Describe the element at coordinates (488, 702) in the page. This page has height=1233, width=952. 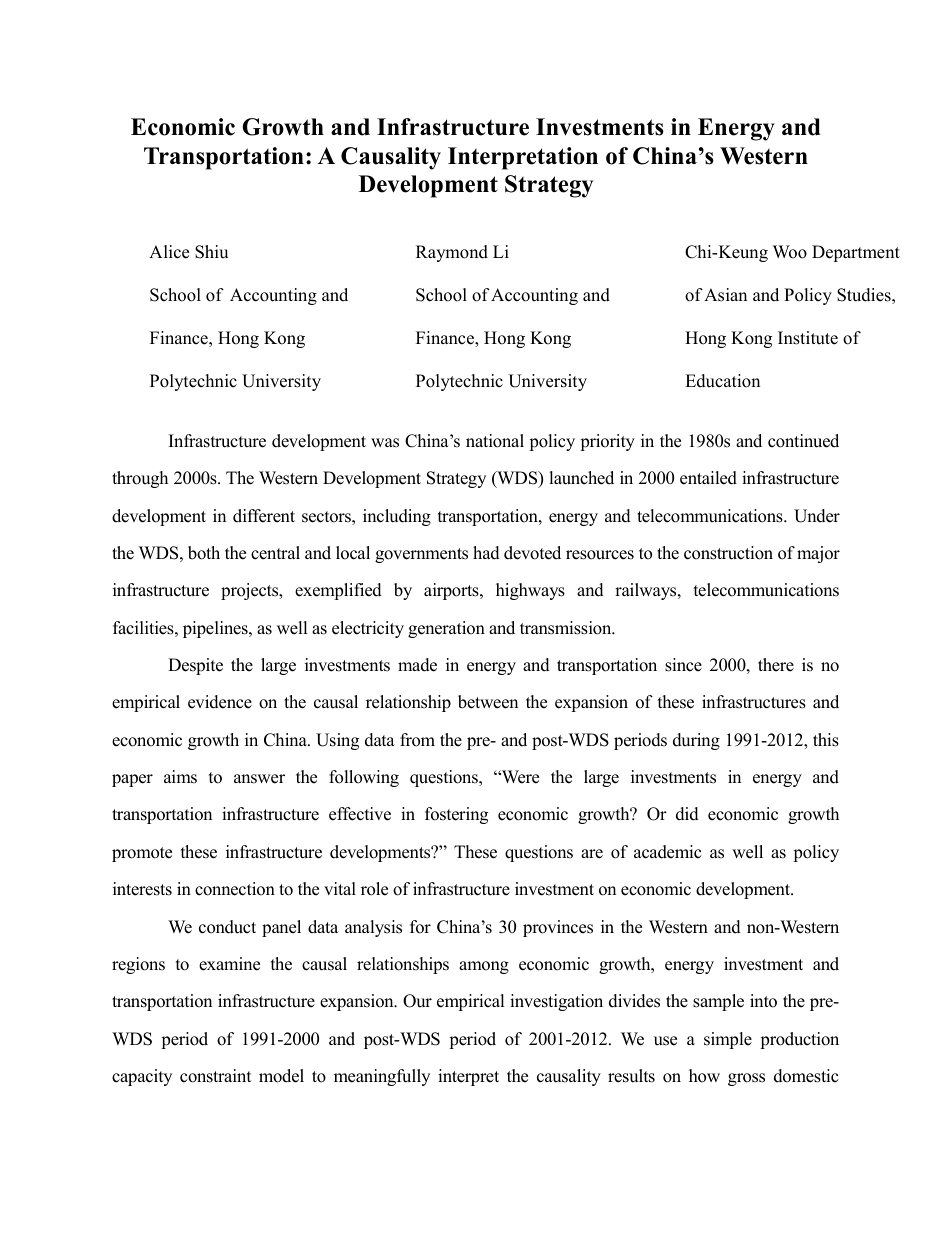
I see `between` at that location.
